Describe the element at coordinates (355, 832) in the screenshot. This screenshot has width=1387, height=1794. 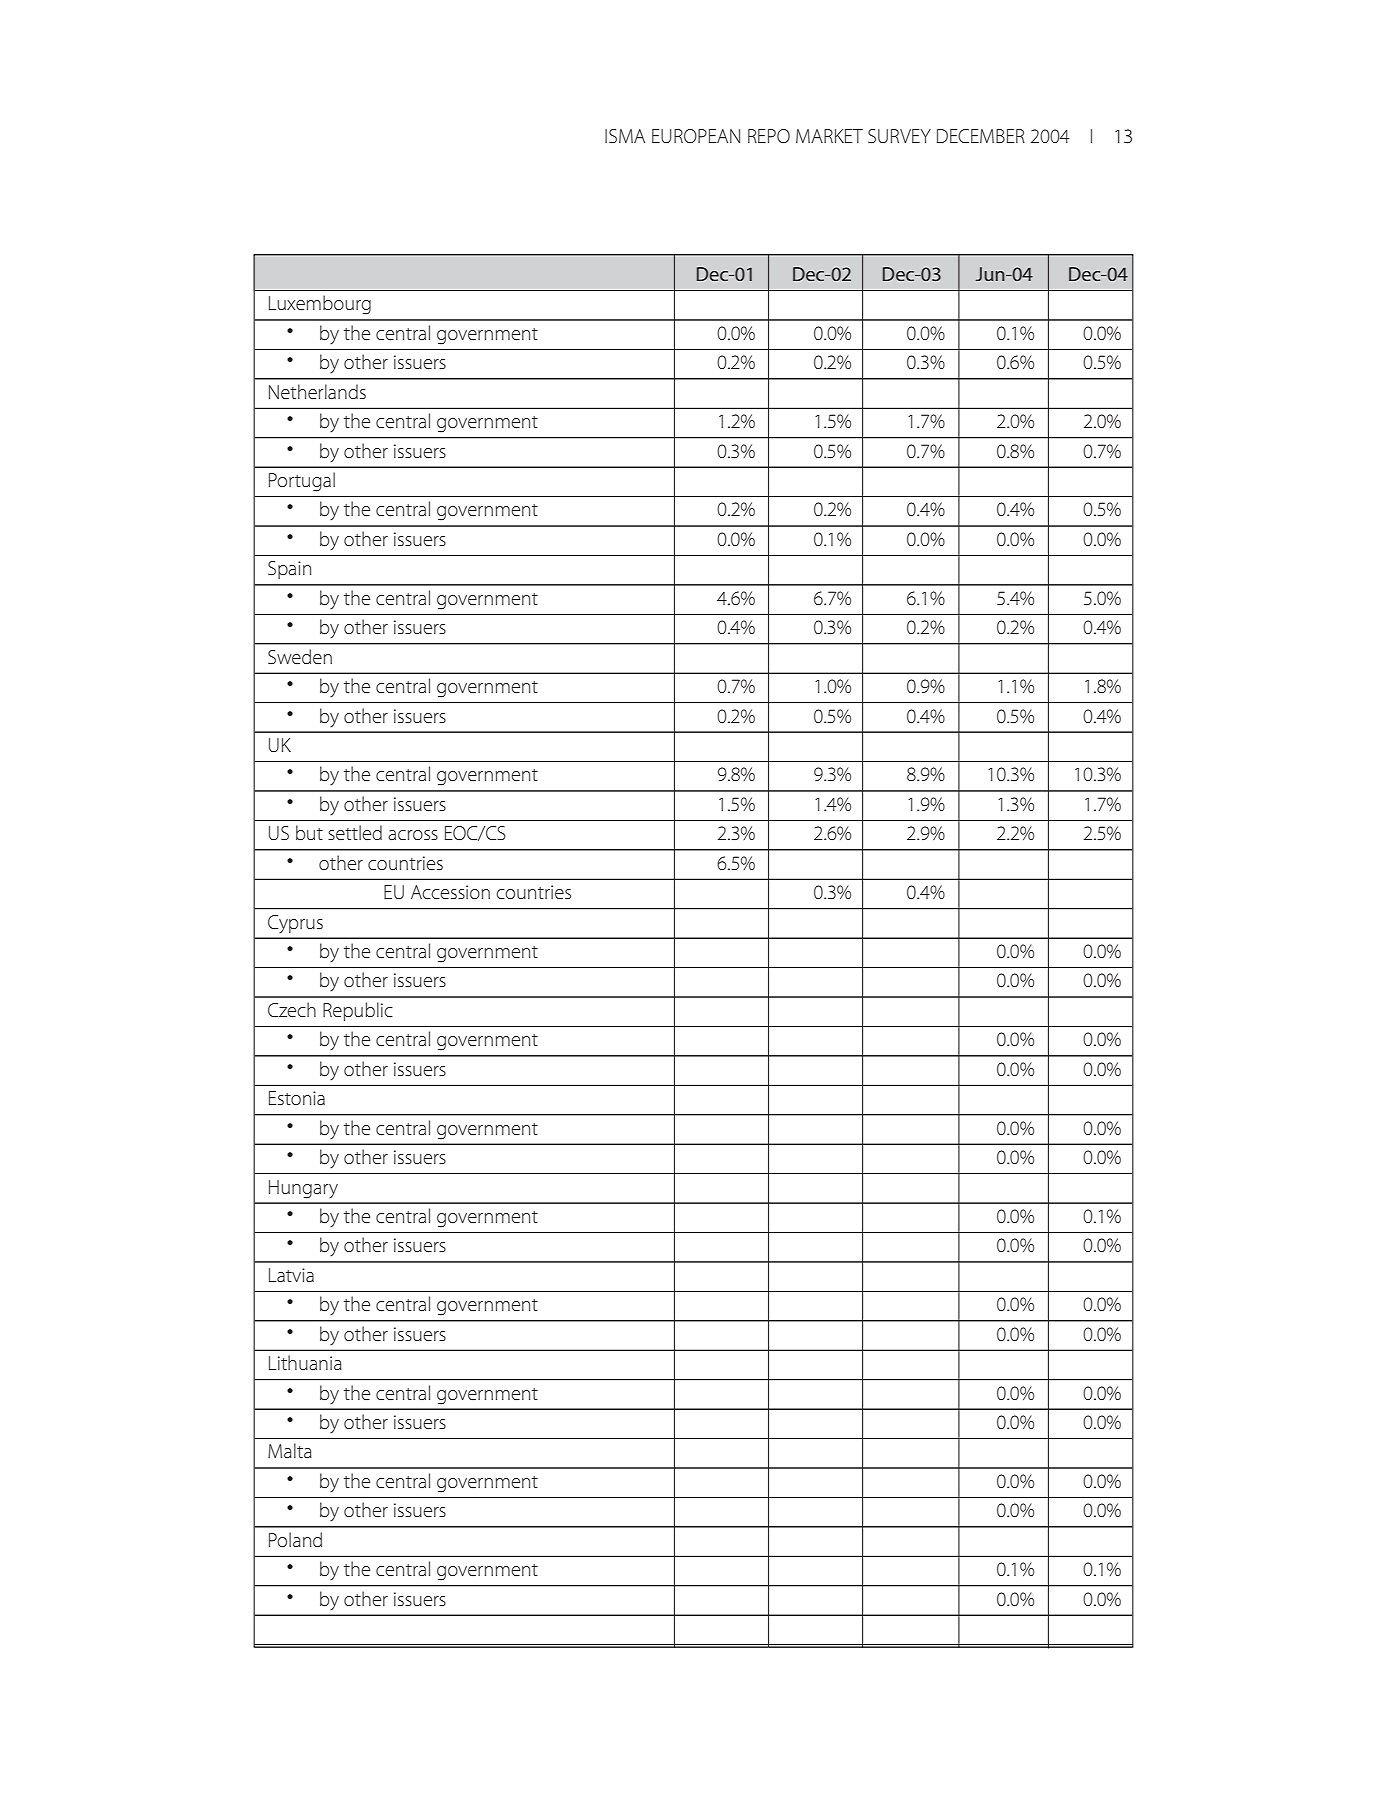
I see `settled` at that location.
